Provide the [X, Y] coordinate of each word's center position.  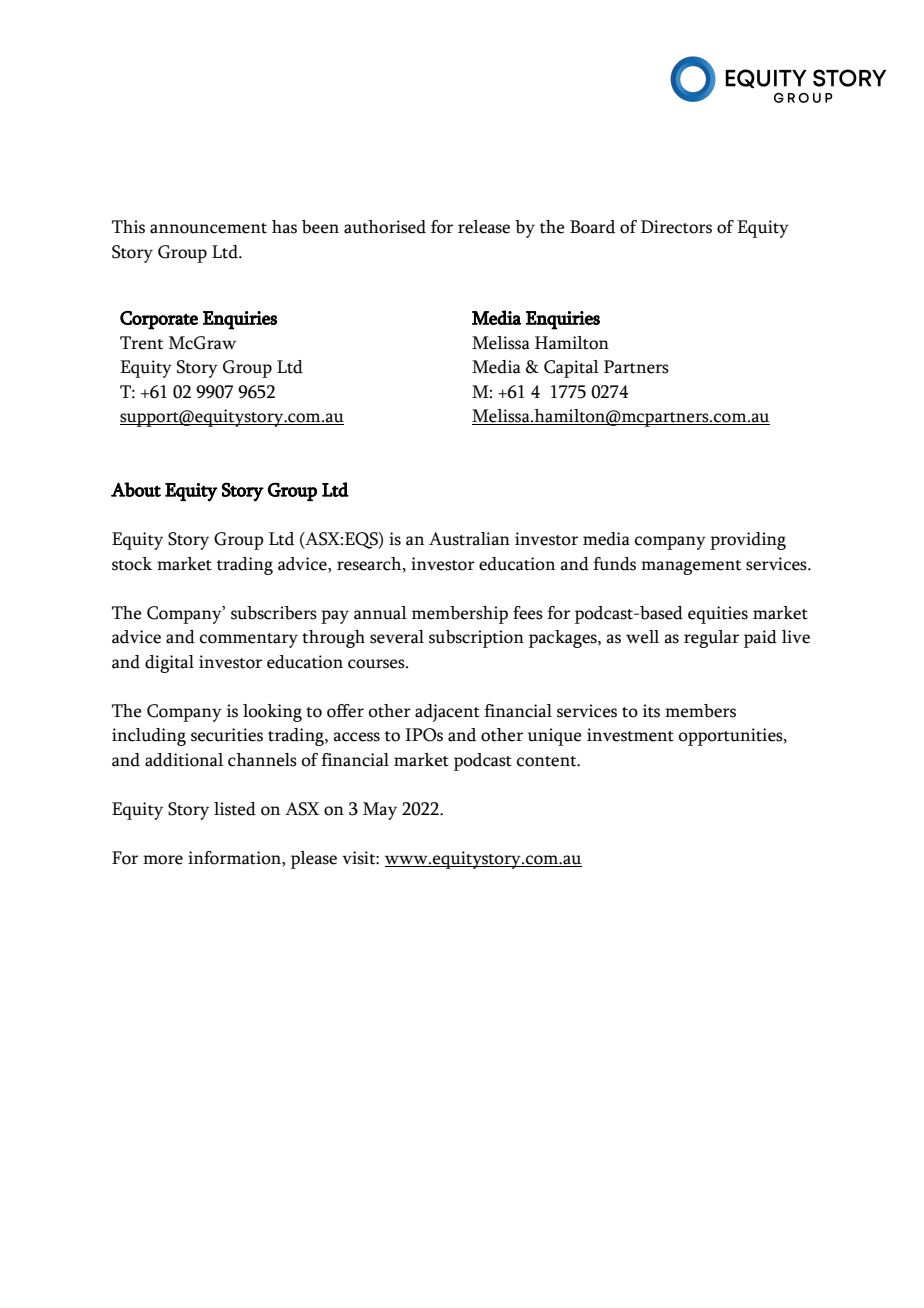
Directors [676, 227]
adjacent [447, 713]
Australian [469, 539]
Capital [571, 369]
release [484, 227]
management [691, 567]
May [380, 811]
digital [169, 664]
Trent [141, 343]
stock [132, 564]
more [163, 860]
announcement [208, 228]
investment [630, 735]
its [651, 711]
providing [748, 541]
